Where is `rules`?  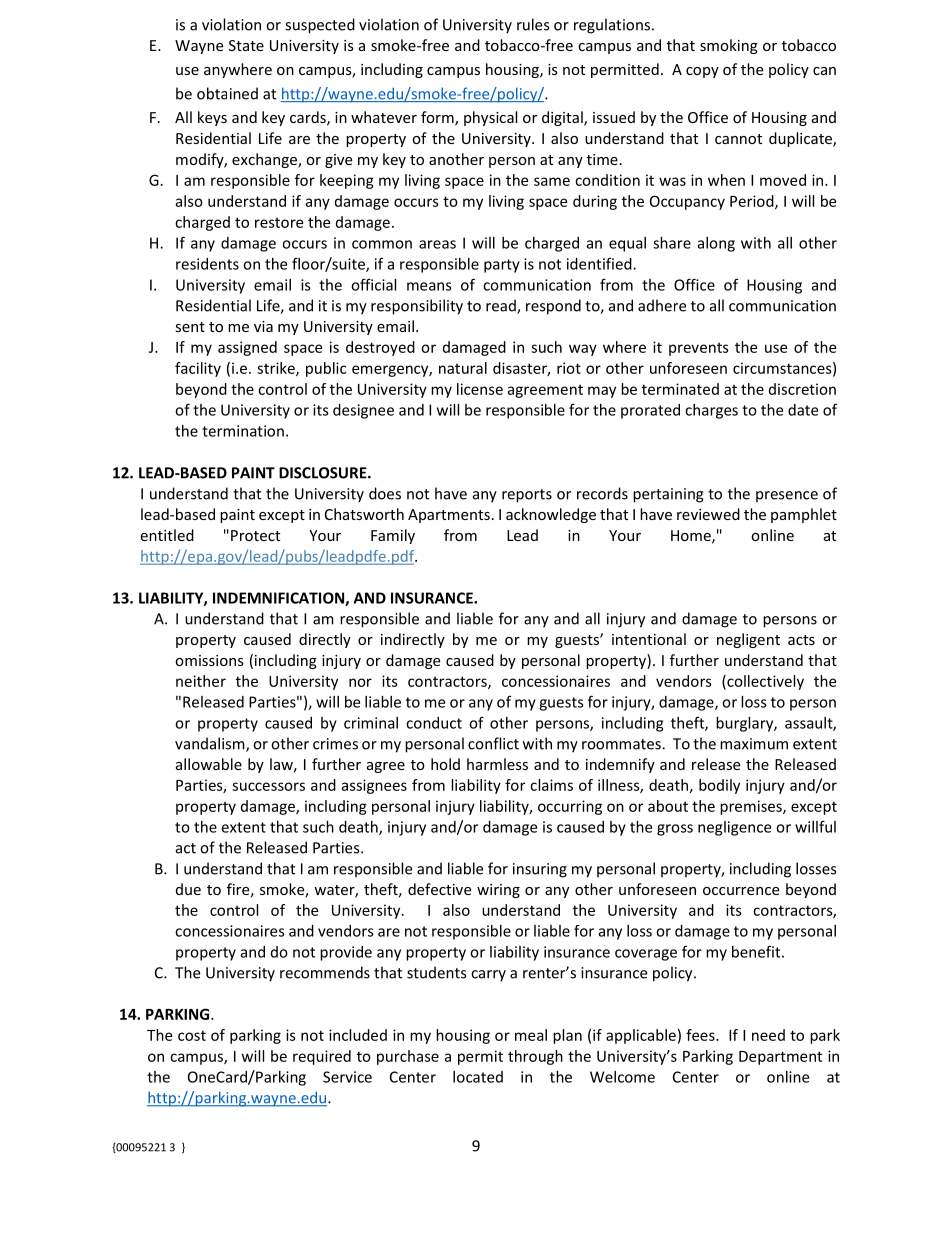 rules is located at coordinates (533, 24).
